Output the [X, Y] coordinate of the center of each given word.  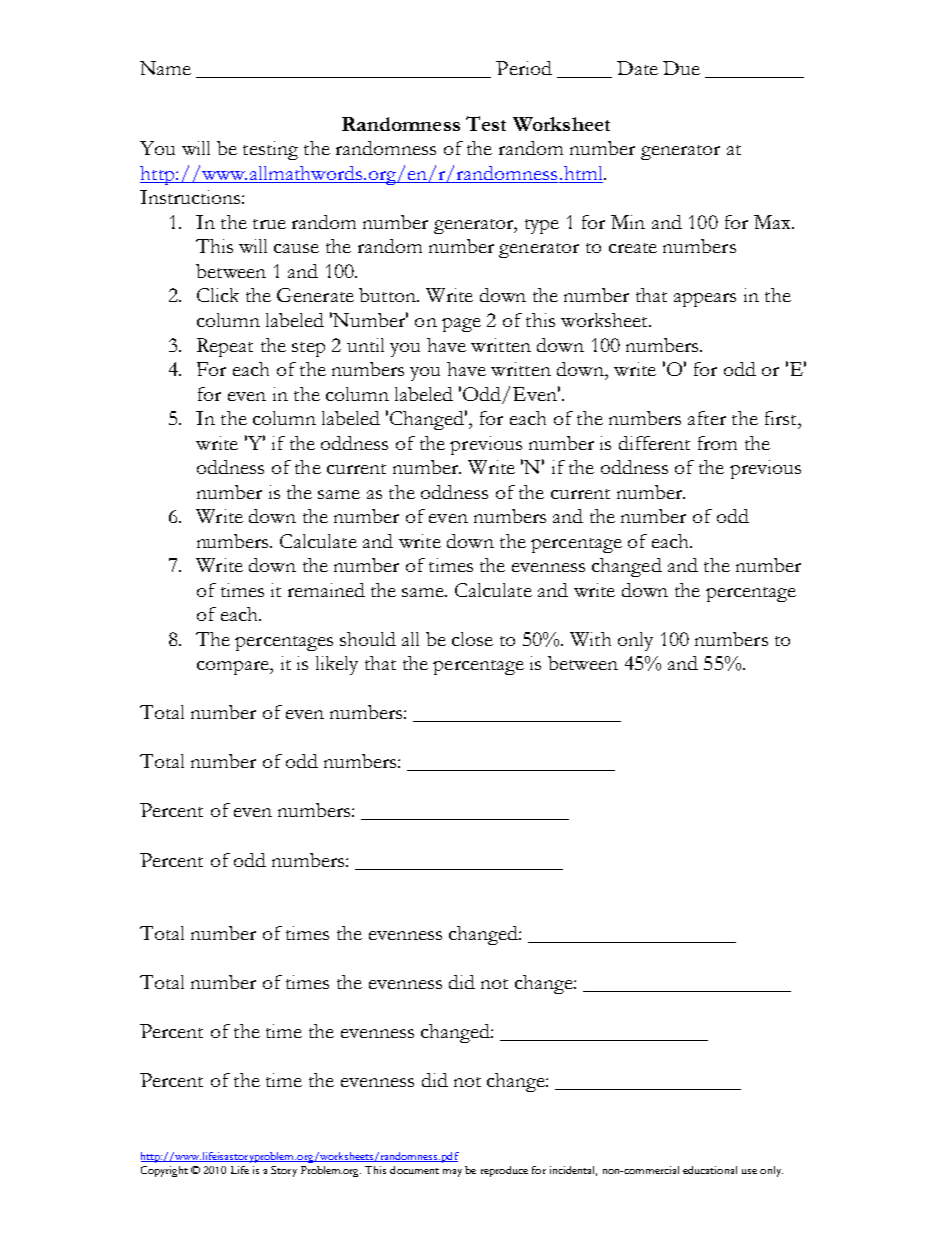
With [590, 639]
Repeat [225, 347]
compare [234, 668]
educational [710, 1170]
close [472, 639]
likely [337, 665]
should [368, 639]
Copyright [164, 1171]
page [461, 325]
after [707, 418]
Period [524, 68]
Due [681, 68]
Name [165, 68]
